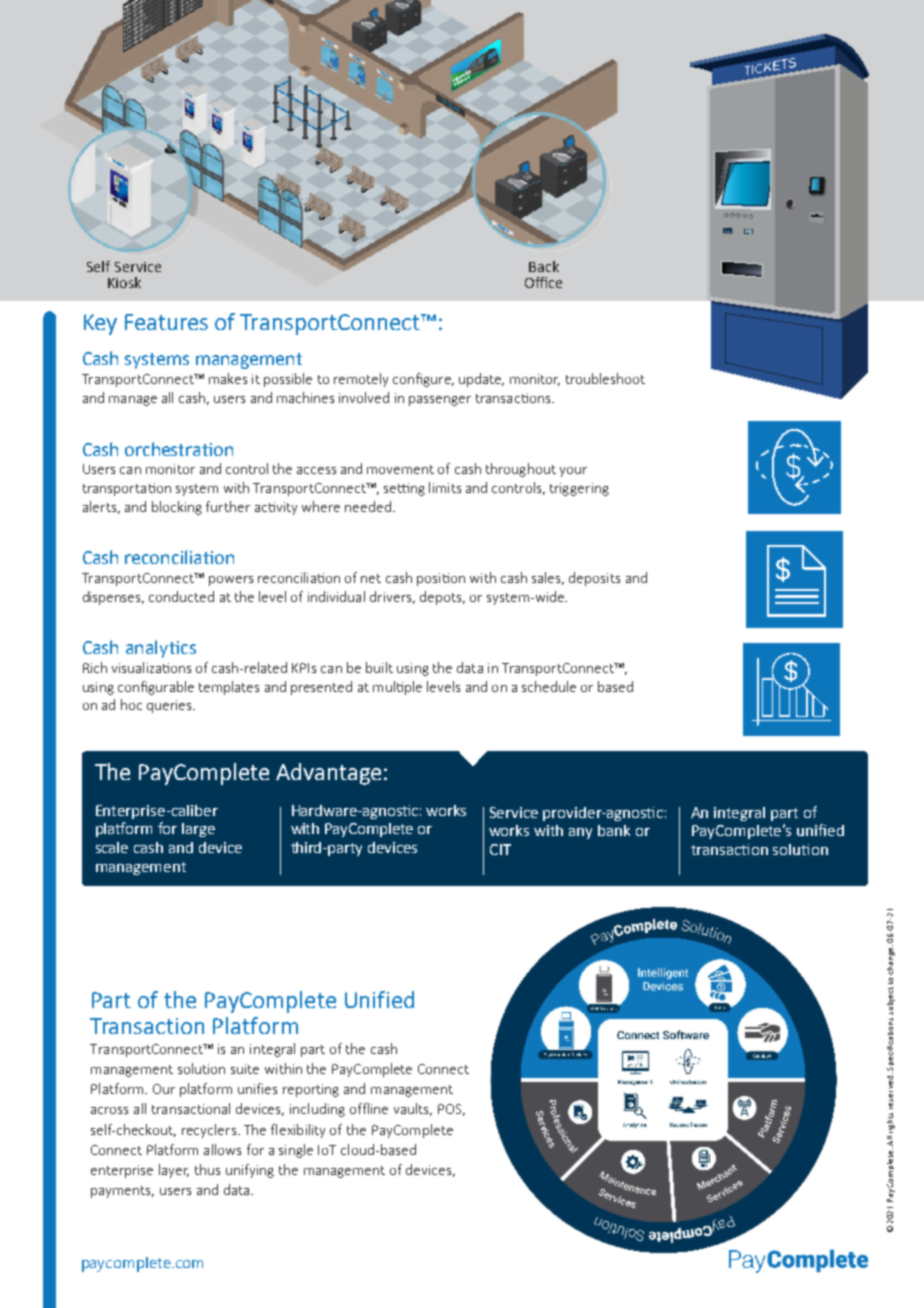 Image resolution: width=924 pixels, height=1308 pixels. What do you see at coordinates (170, 706) in the image?
I see `queries` at bounding box center [170, 706].
